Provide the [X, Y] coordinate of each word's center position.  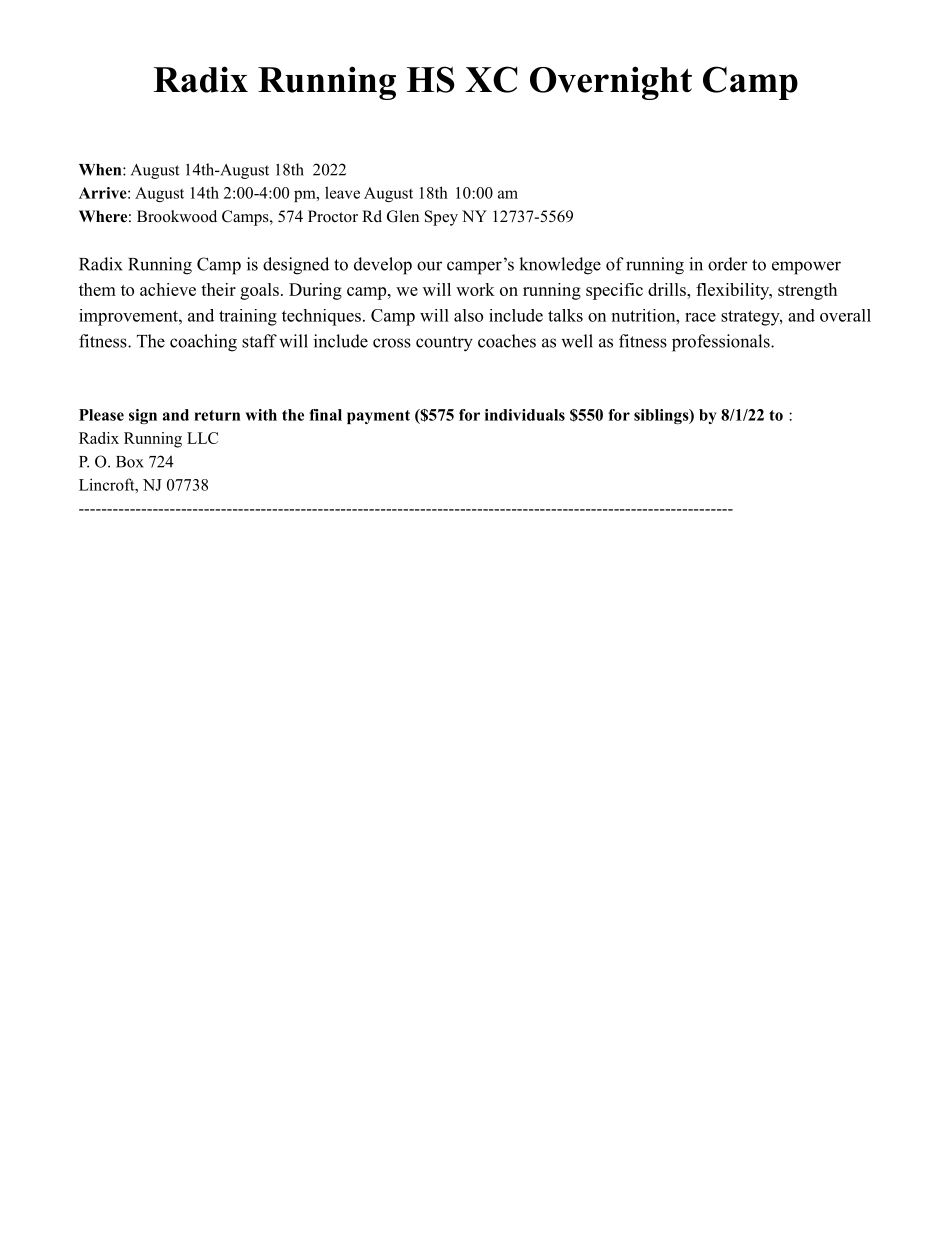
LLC [202, 438]
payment [378, 417]
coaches [507, 341]
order [728, 264]
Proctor [333, 216]
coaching [203, 343]
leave [342, 192]
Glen [403, 216]
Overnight [611, 83]
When [101, 170]
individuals [525, 415]
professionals [722, 343]
